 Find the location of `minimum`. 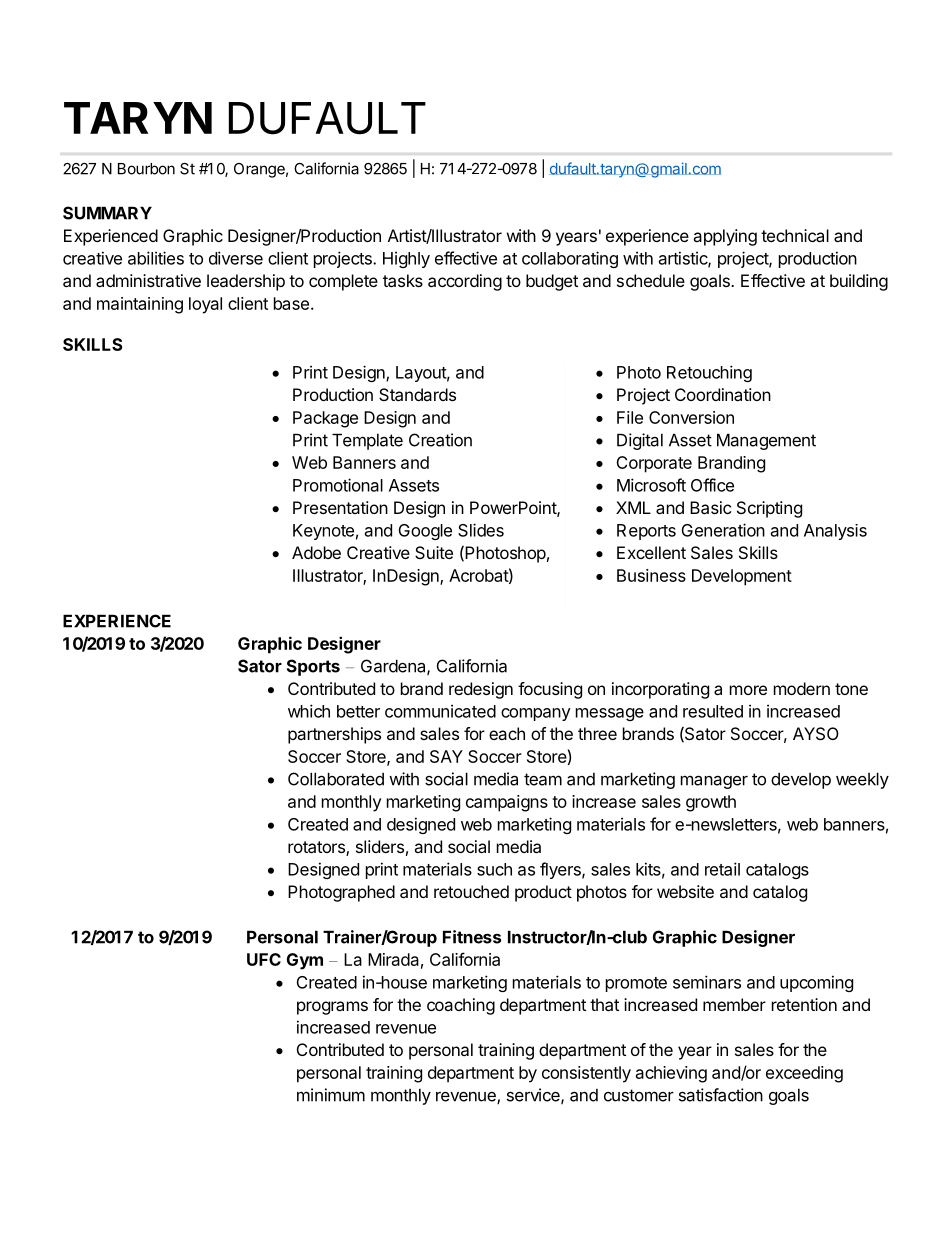

minimum is located at coordinates (331, 1095).
